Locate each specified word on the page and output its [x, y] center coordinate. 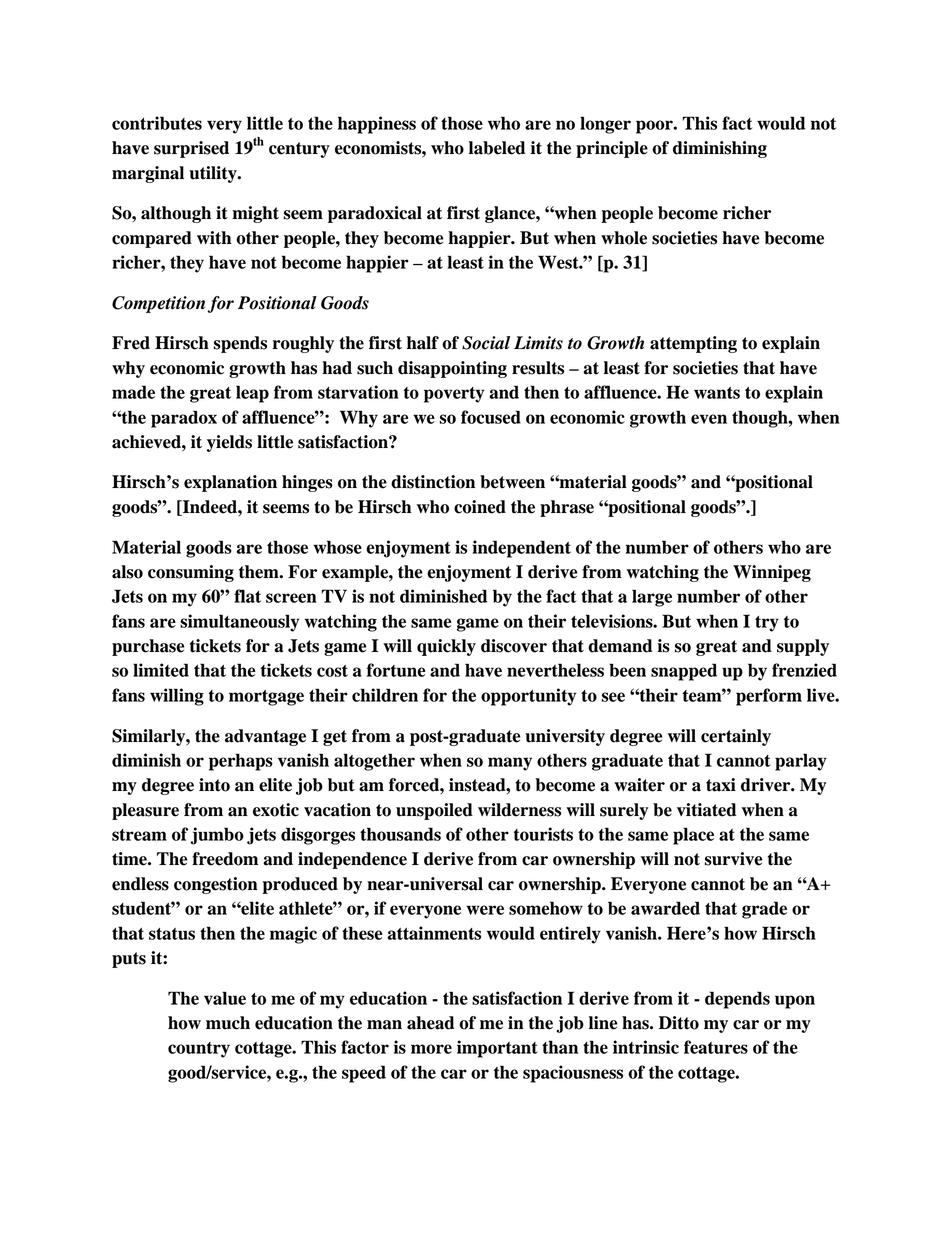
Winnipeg [772, 573]
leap [252, 394]
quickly [446, 647]
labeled [497, 148]
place [693, 836]
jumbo [217, 836]
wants [717, 393]
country [199, 1050]
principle [612, 149]
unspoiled [434, 811]
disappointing [452, 369]
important [497, 1049]
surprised [191, 149]
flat [247, 596]
